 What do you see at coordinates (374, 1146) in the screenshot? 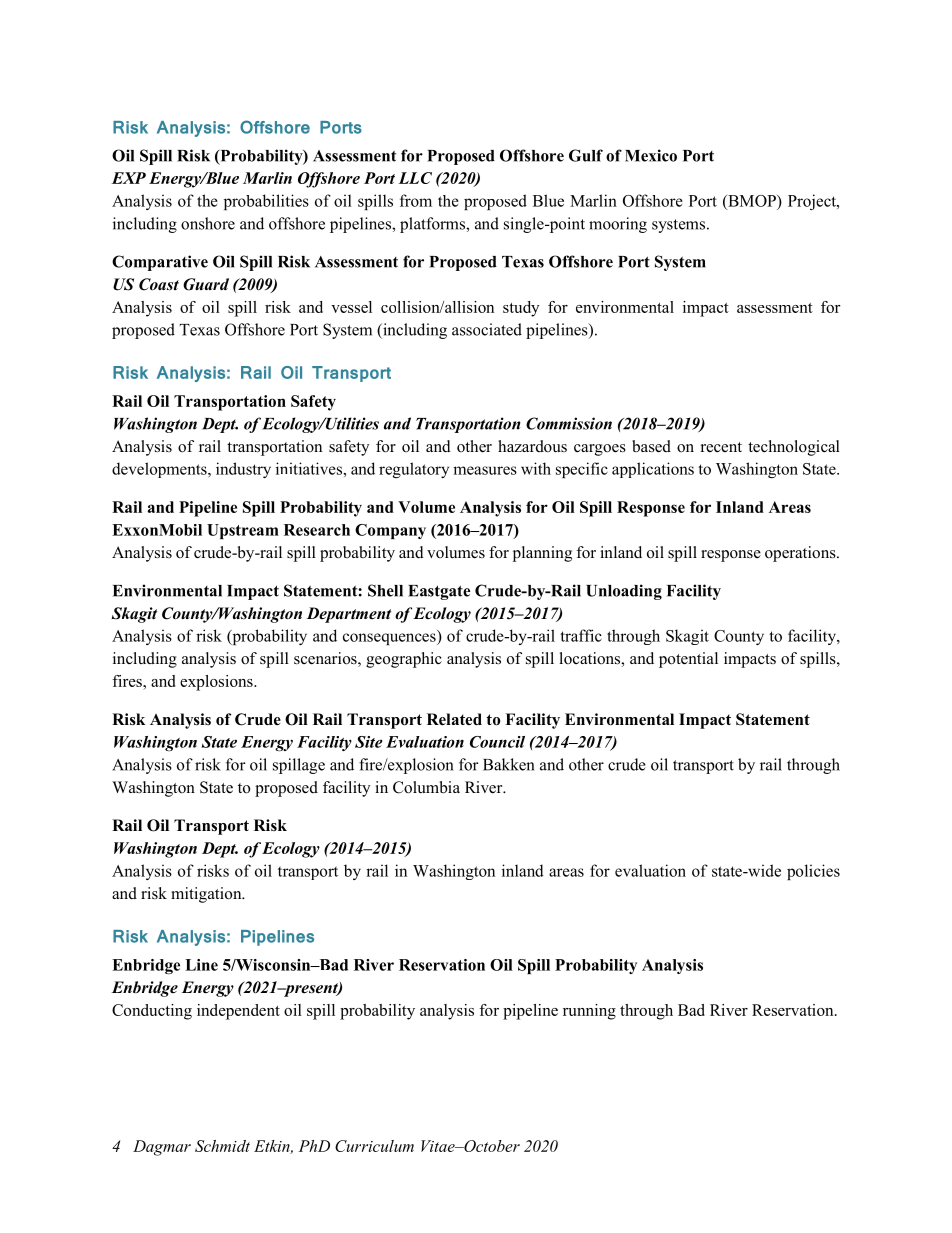
I see `Curriculum` at bounding box center [374, 1146].
